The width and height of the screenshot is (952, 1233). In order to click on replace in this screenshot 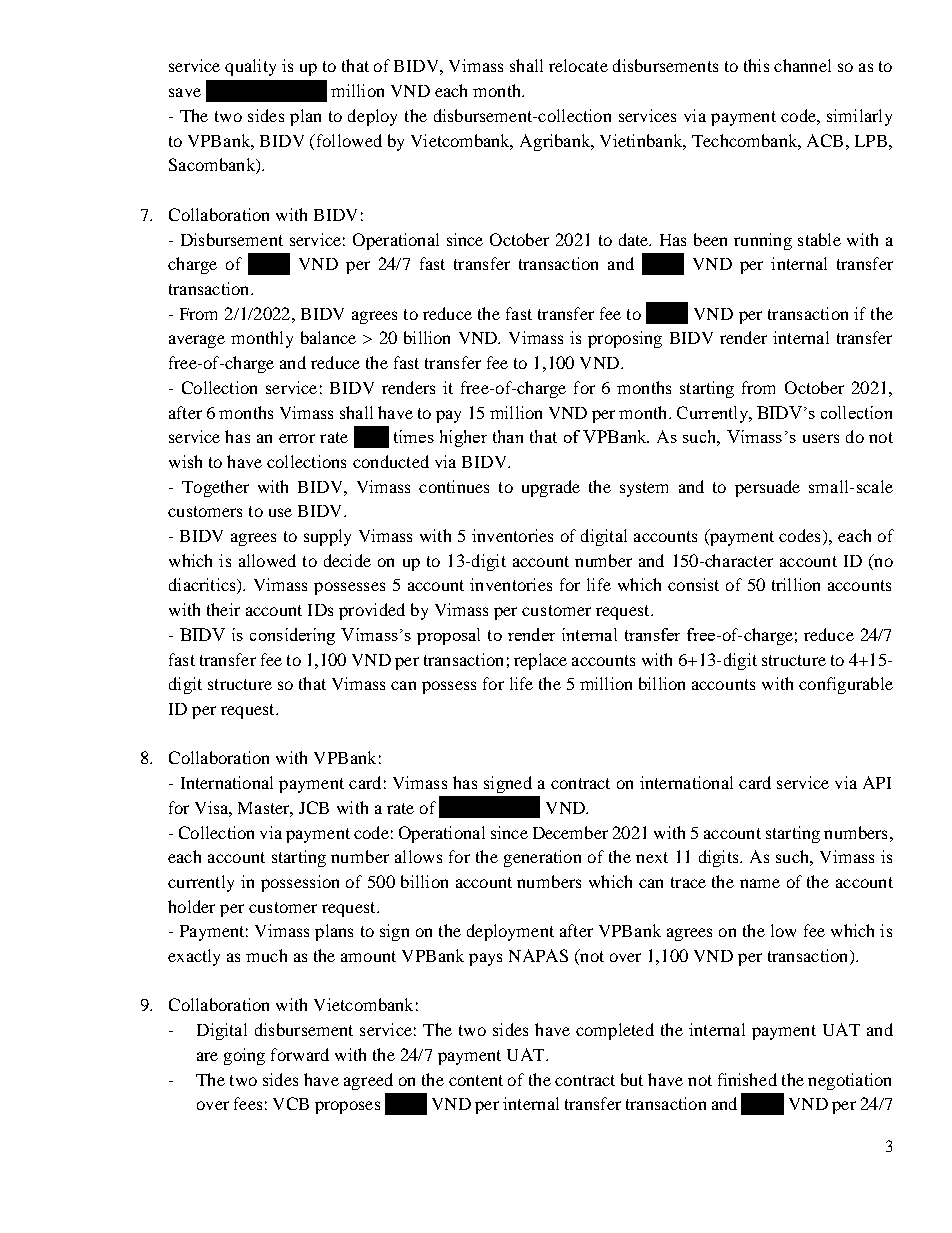, I will do `click(540, 661)`.
